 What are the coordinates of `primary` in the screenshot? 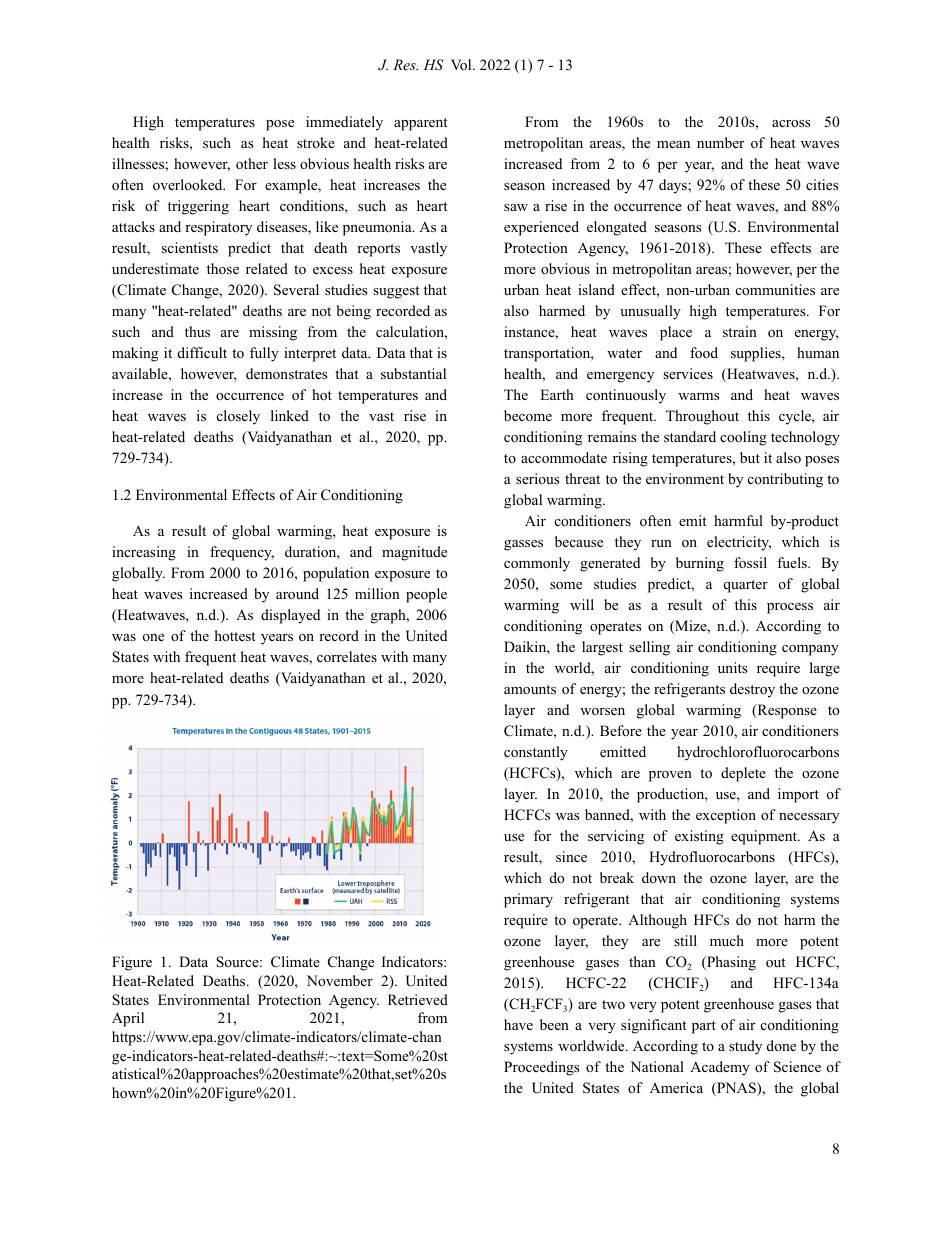 It's located at (528, 900).
